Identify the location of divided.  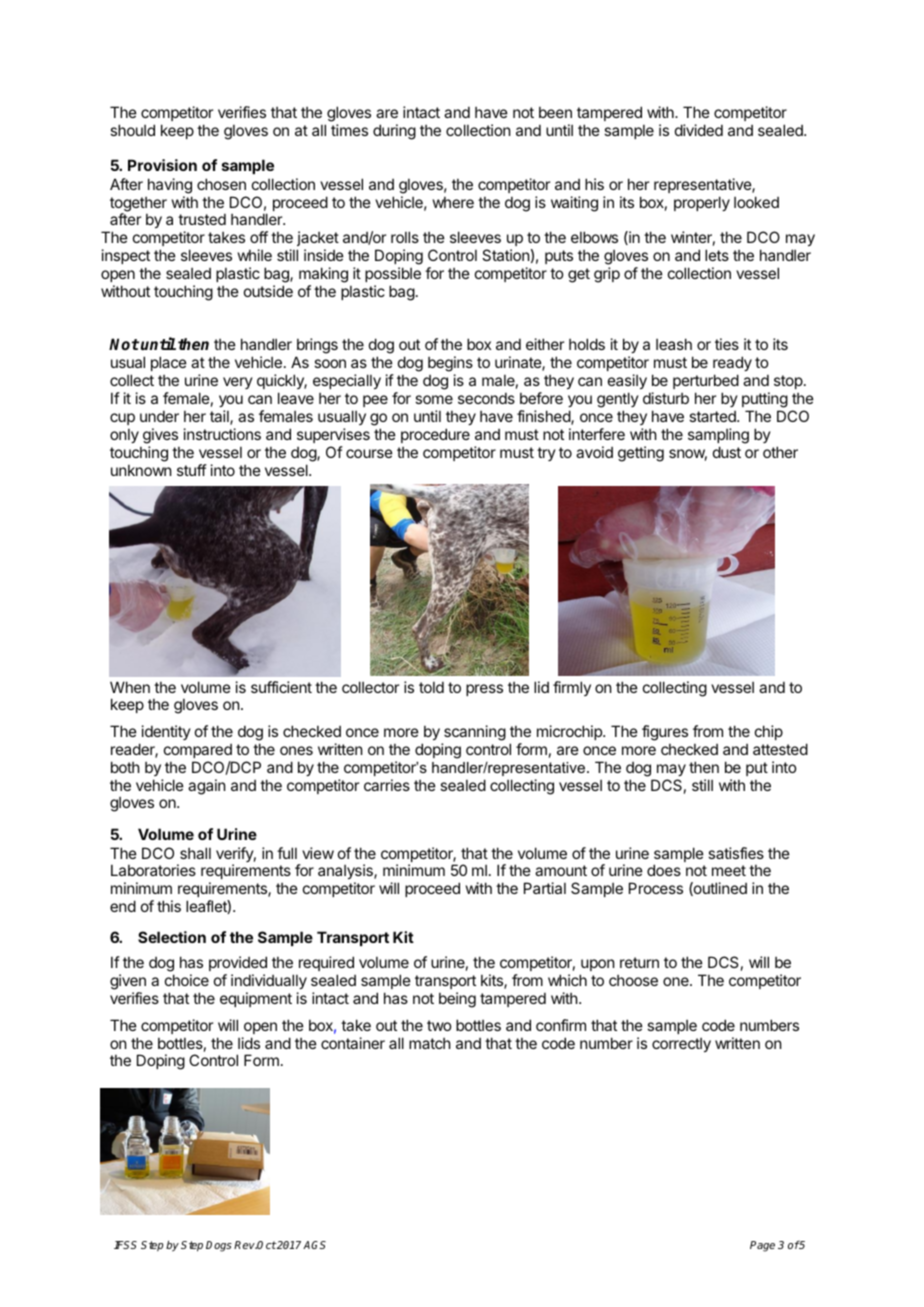
(699, 130).
